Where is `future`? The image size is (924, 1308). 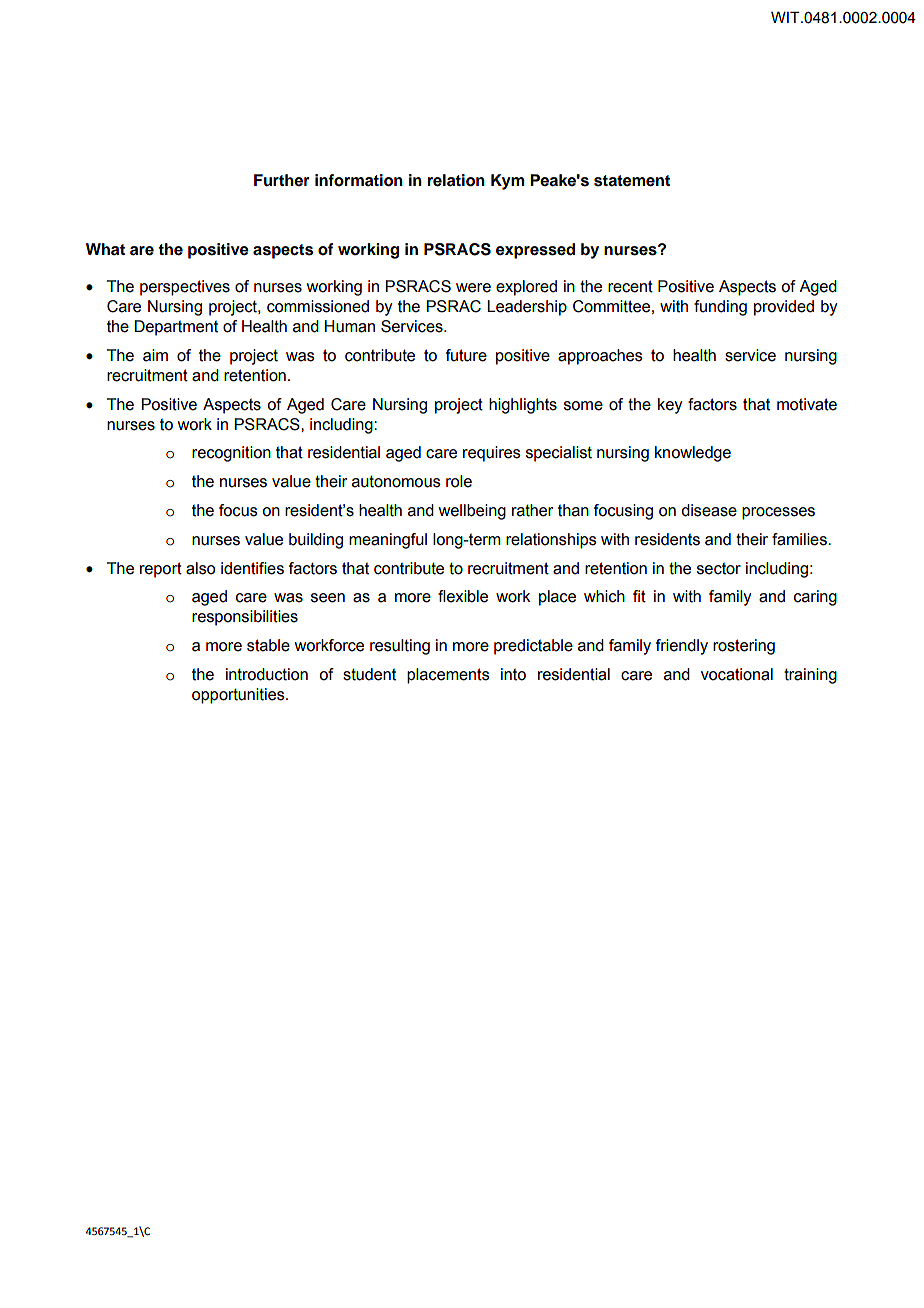 future is located at coordinates (466, 355).
